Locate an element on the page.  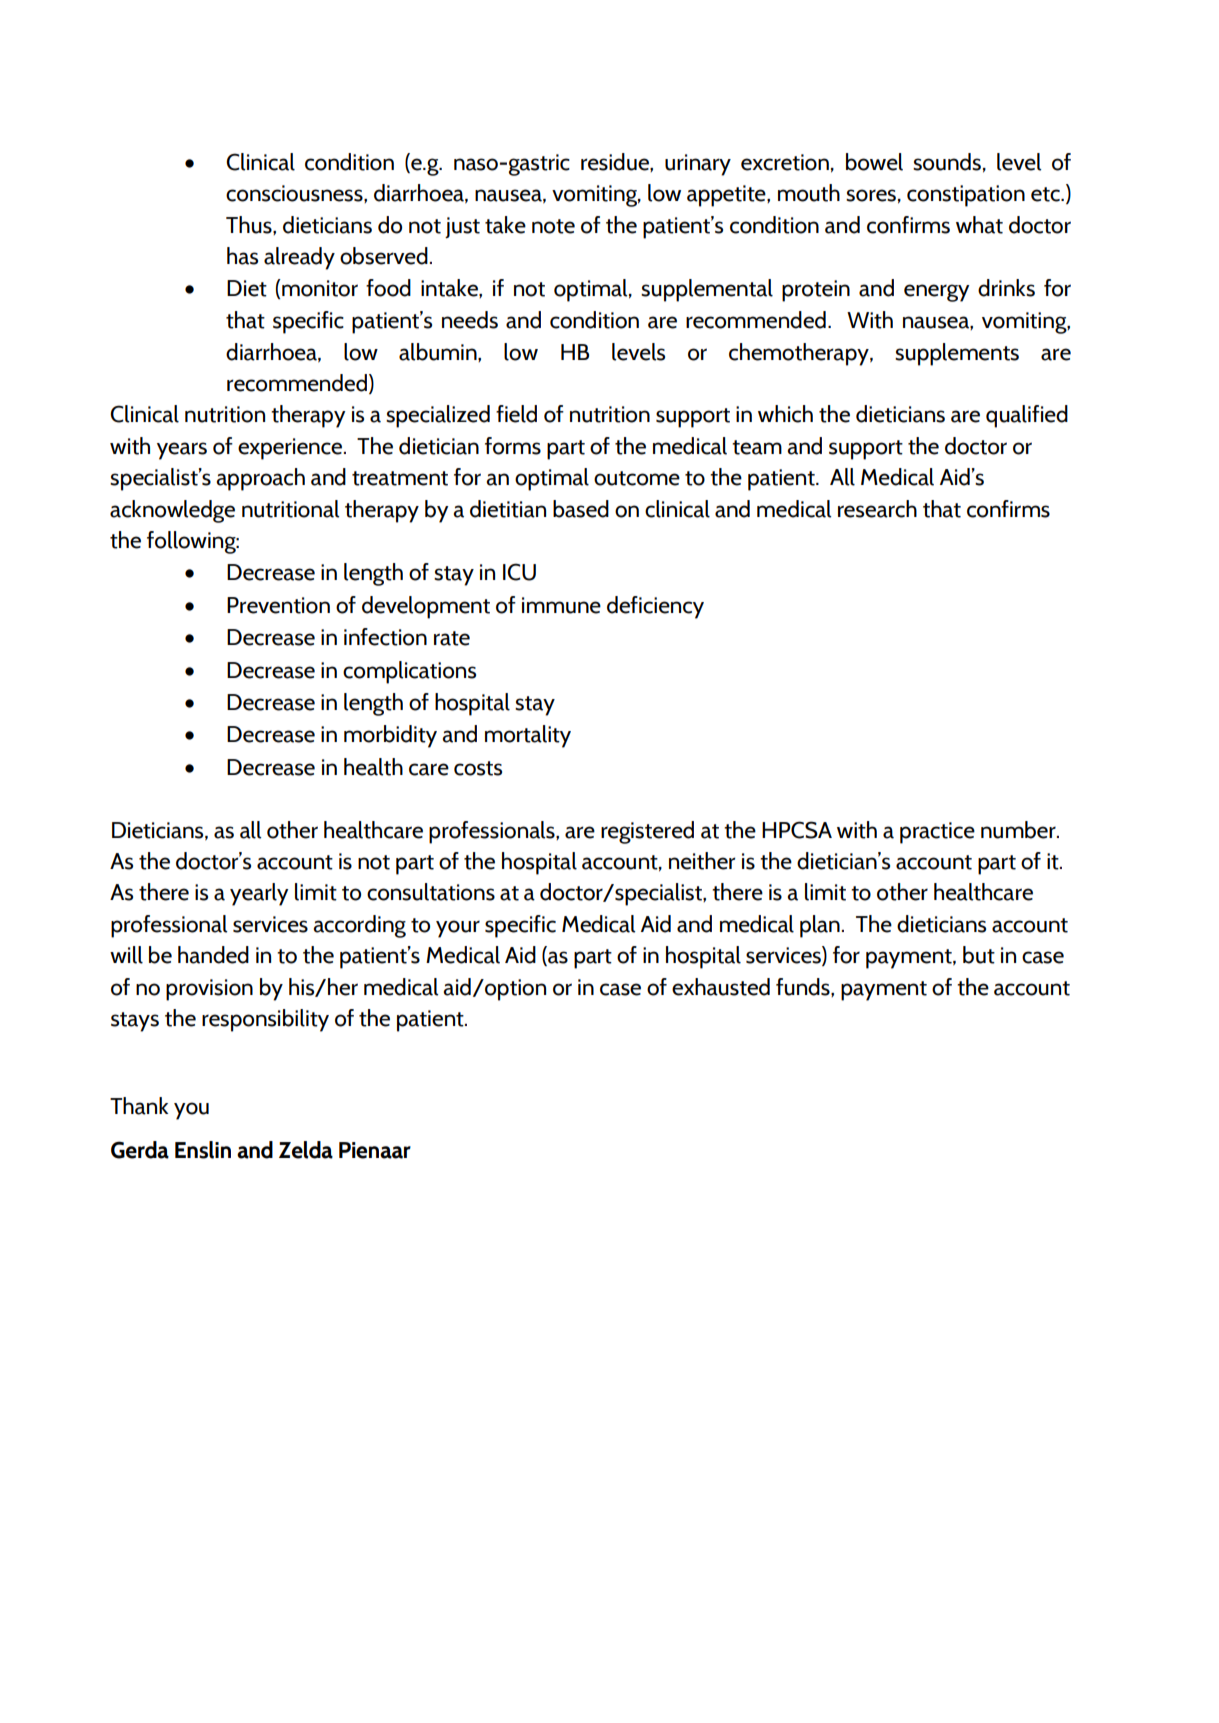
constipation is located at coordinates (966, 196).
